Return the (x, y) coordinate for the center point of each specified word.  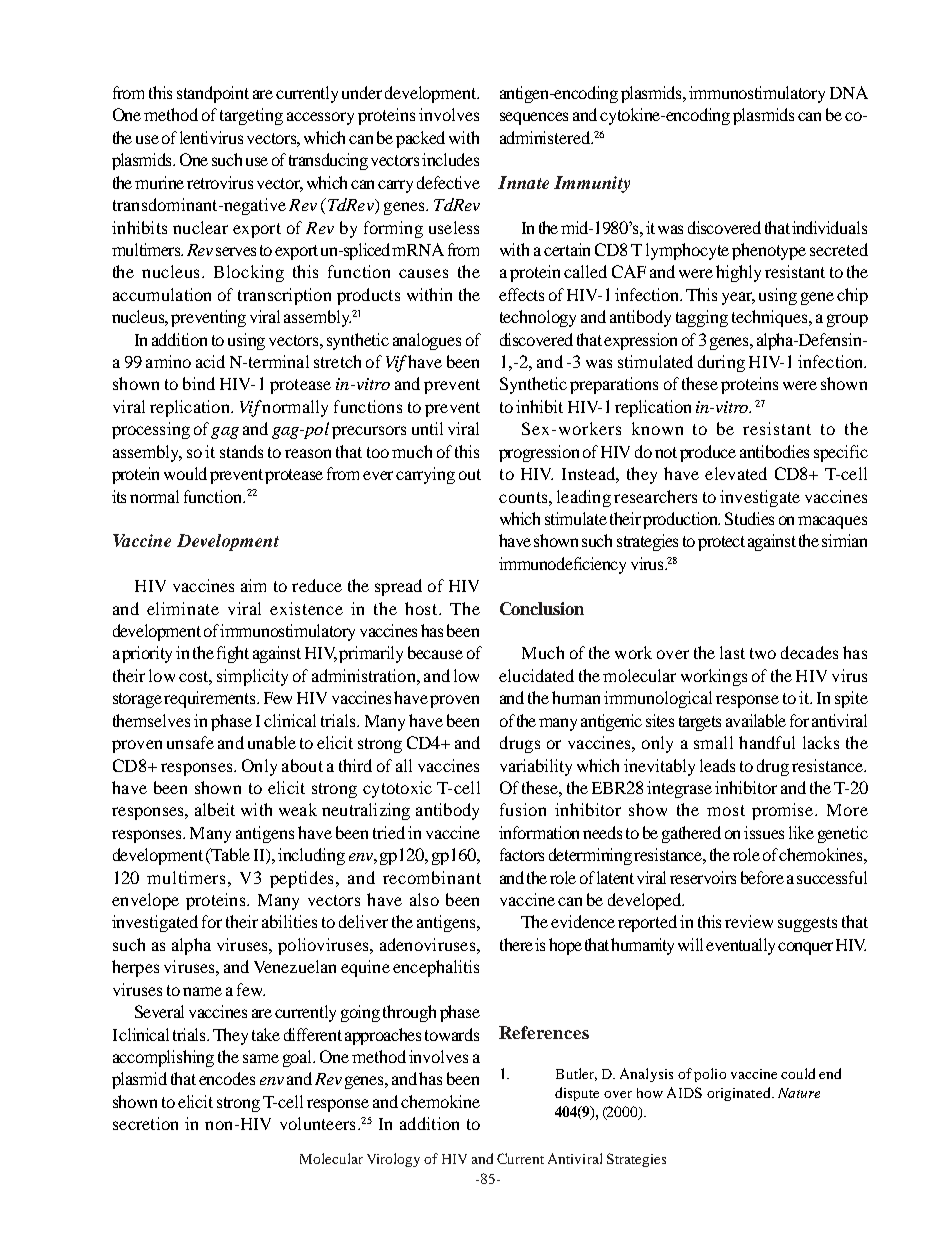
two (763, 653)
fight (233, 654)
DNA (849, 92)
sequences (534, 118)
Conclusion (542, 608)
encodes (227, 1078)
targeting (251, 116)
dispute (577, 1094)
